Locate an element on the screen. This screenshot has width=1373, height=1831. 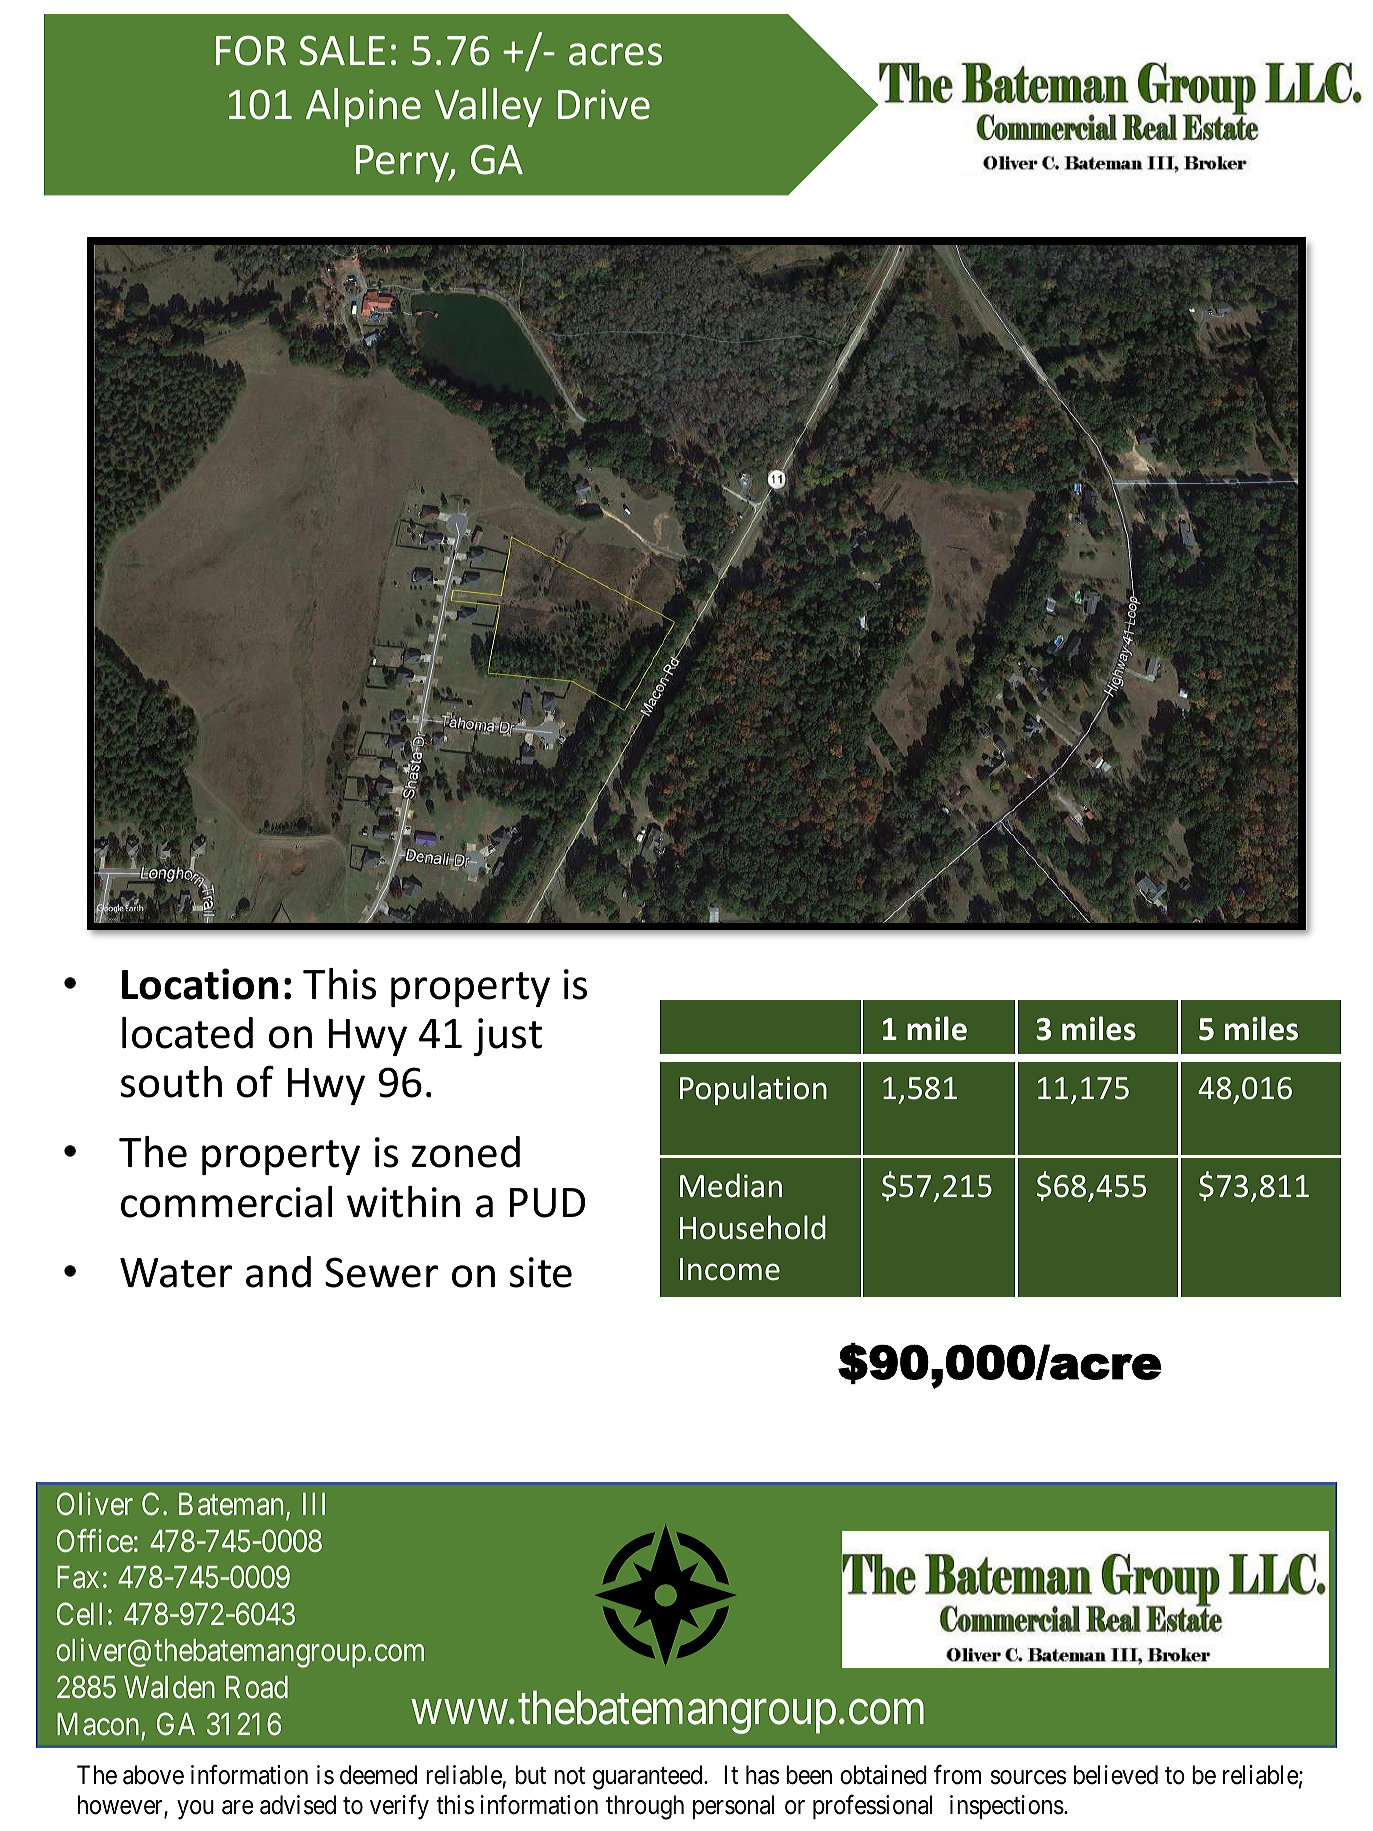
Location is located at coordinates (200, 984).
